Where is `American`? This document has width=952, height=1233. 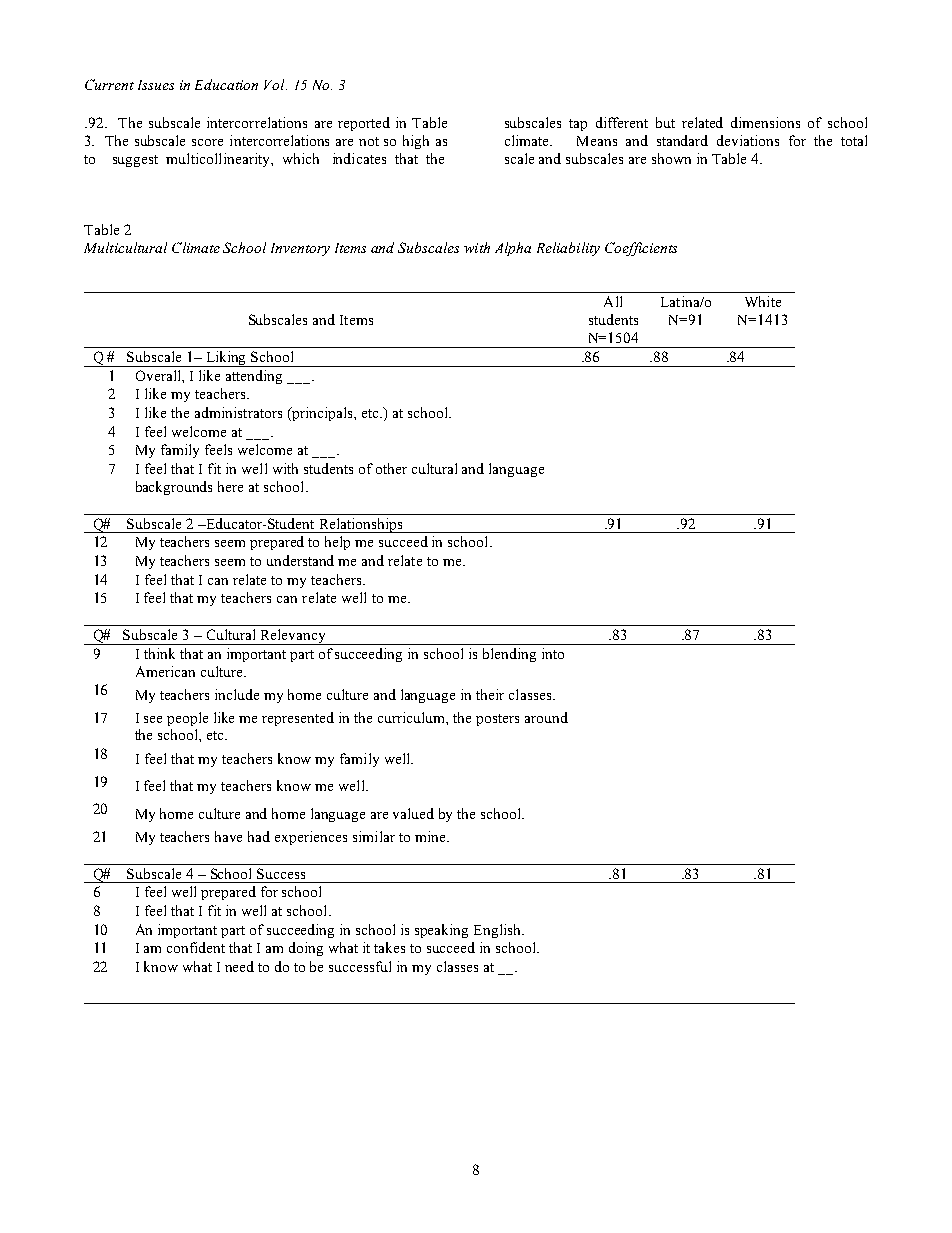 American is located at coordinates (165, 671).
